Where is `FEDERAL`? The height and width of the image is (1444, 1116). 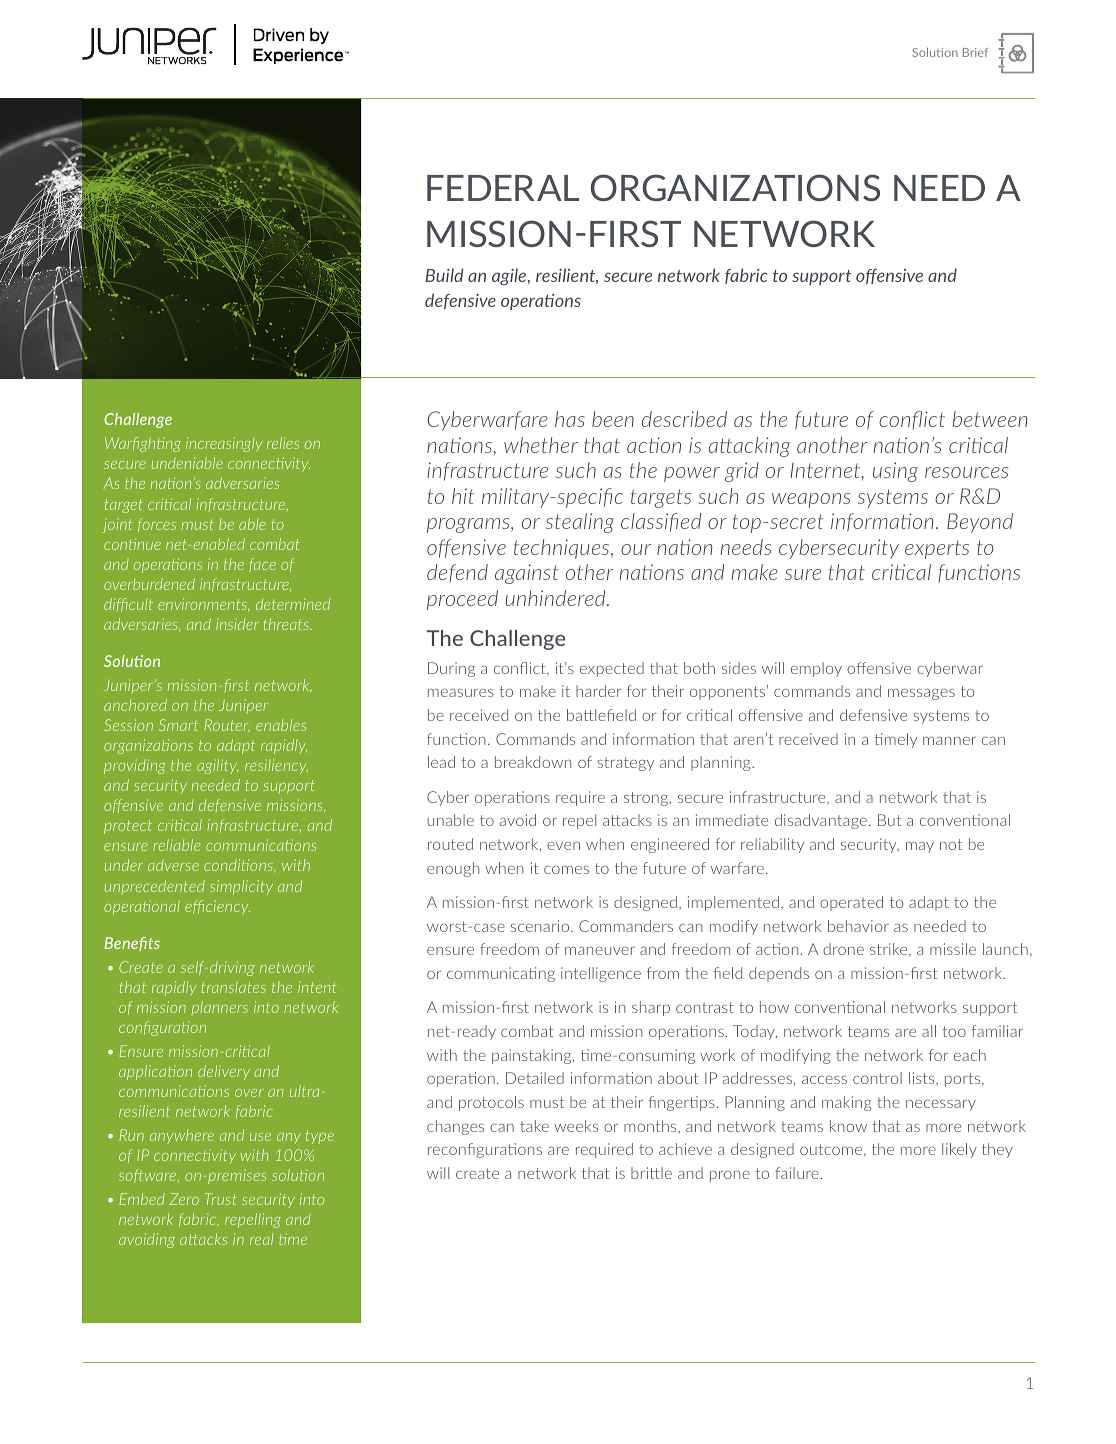
FEDERAL is located at coordinates (503, 188).
